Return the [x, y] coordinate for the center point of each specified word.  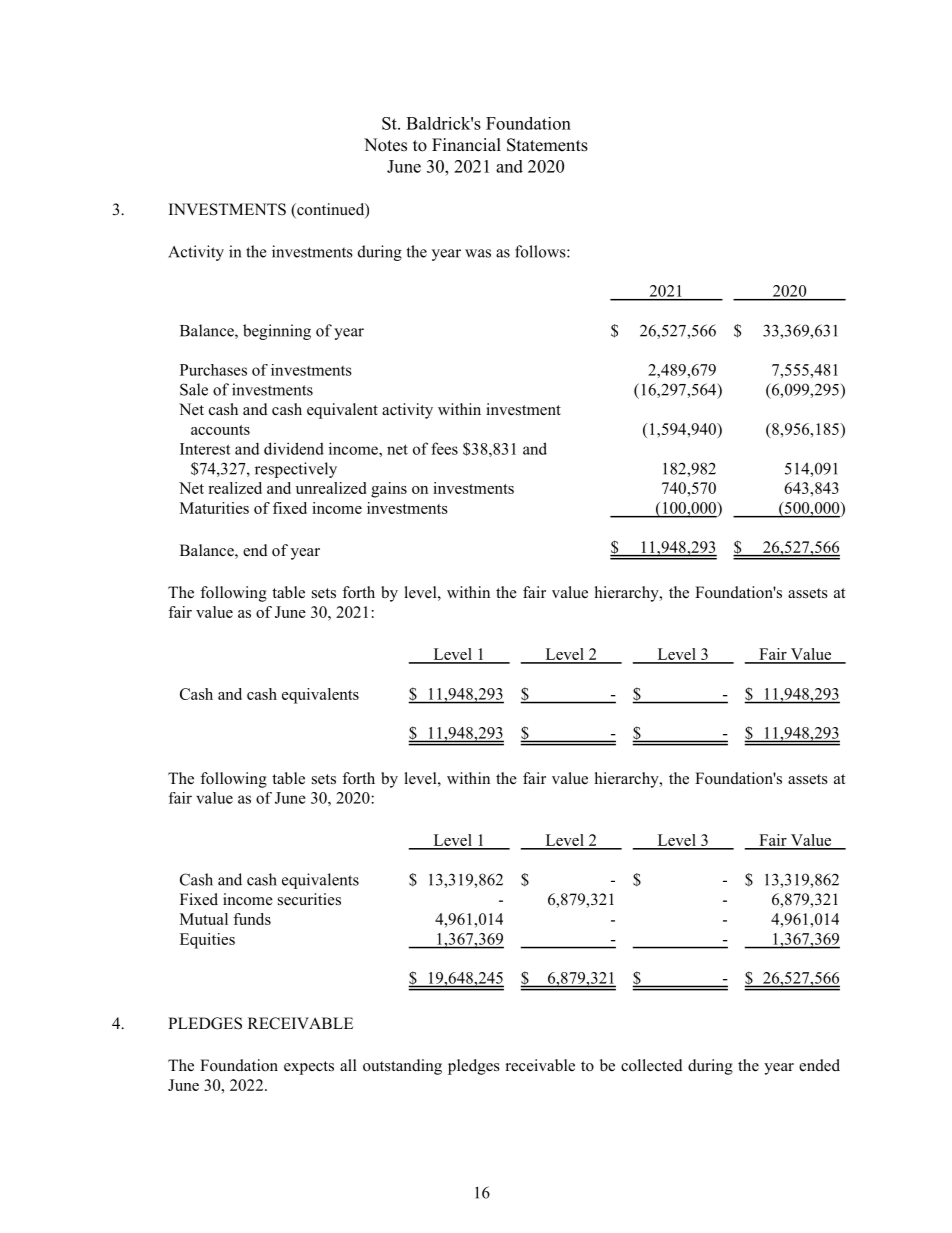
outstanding [402, 1067]
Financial [466, 145]
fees [444, 448]
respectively [296, 470]
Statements [547, 145]
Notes [385, 145]
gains [389, 490]
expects [309, 1068]
